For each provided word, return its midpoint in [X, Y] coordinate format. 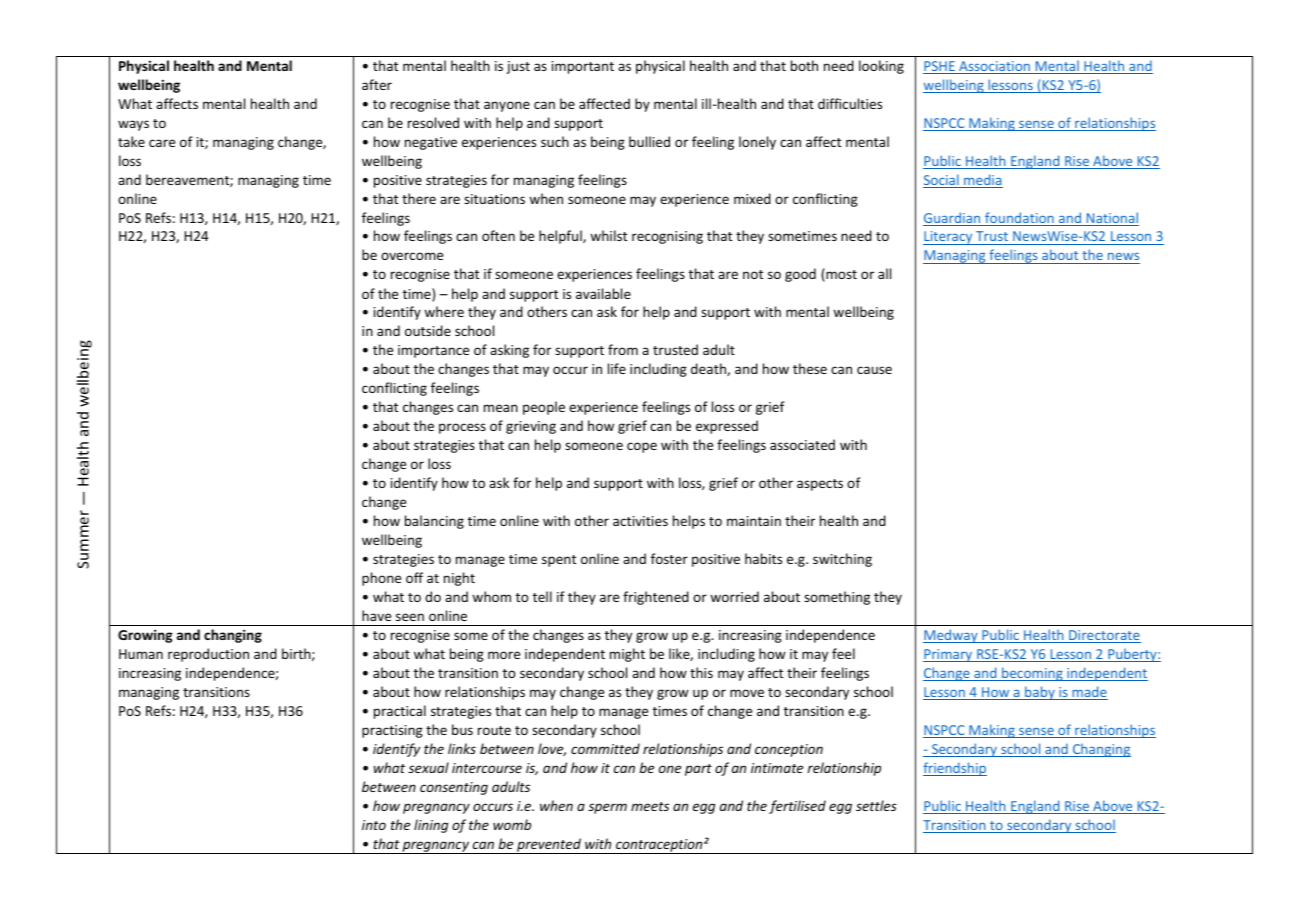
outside [428, 330]
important [583, 67]
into [374, 825]
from [623, 349]
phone [381, 579]
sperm [607, 808]
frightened [656, 598]
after [377, 84]
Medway [951, 636]
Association [994, 67]
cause [874, 370]
